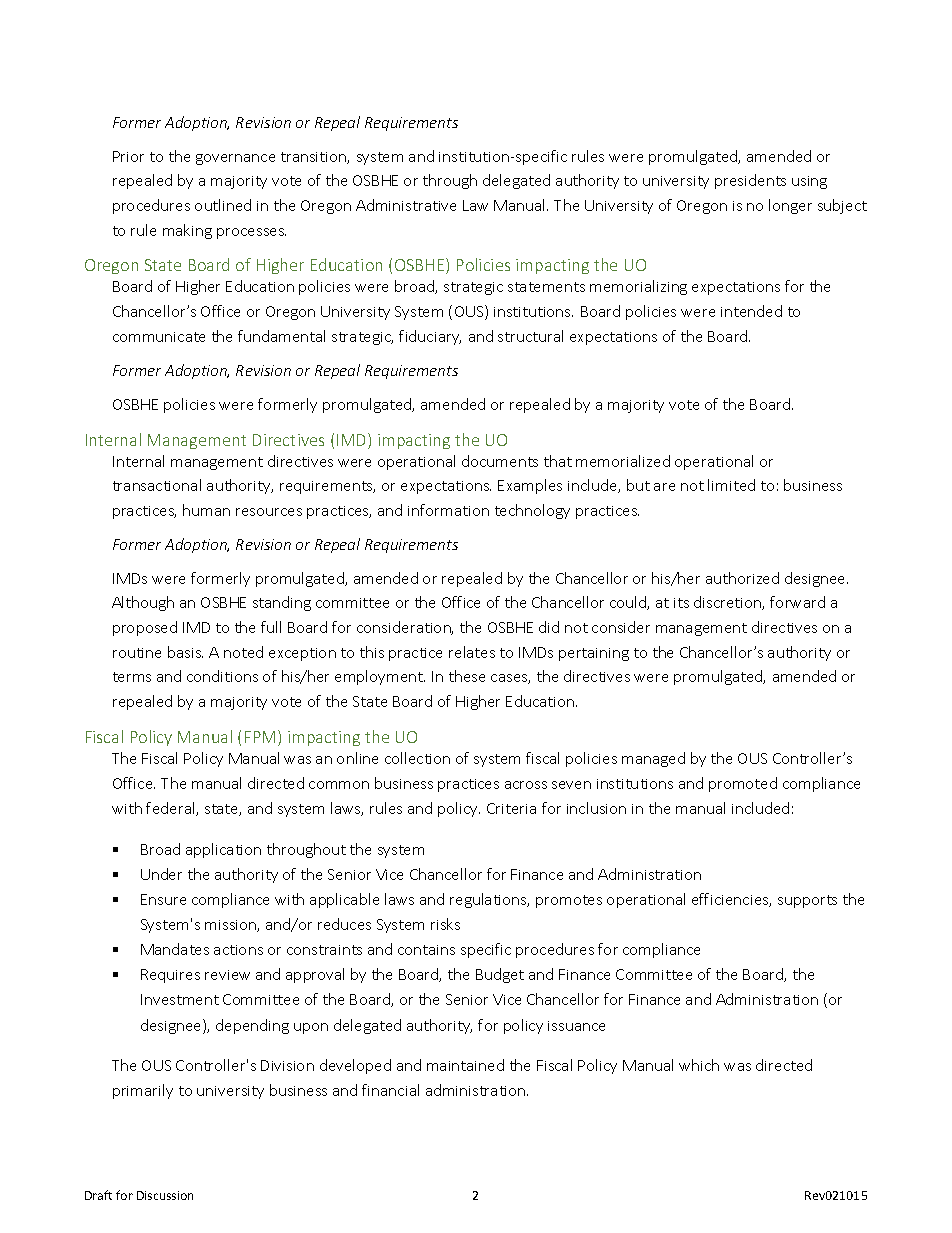 The width and height of the screenshot is (952, 1233). What do you see at coordinates (206, 510) in the screenshot?
I see `human` at bounding box center [206, 510].
